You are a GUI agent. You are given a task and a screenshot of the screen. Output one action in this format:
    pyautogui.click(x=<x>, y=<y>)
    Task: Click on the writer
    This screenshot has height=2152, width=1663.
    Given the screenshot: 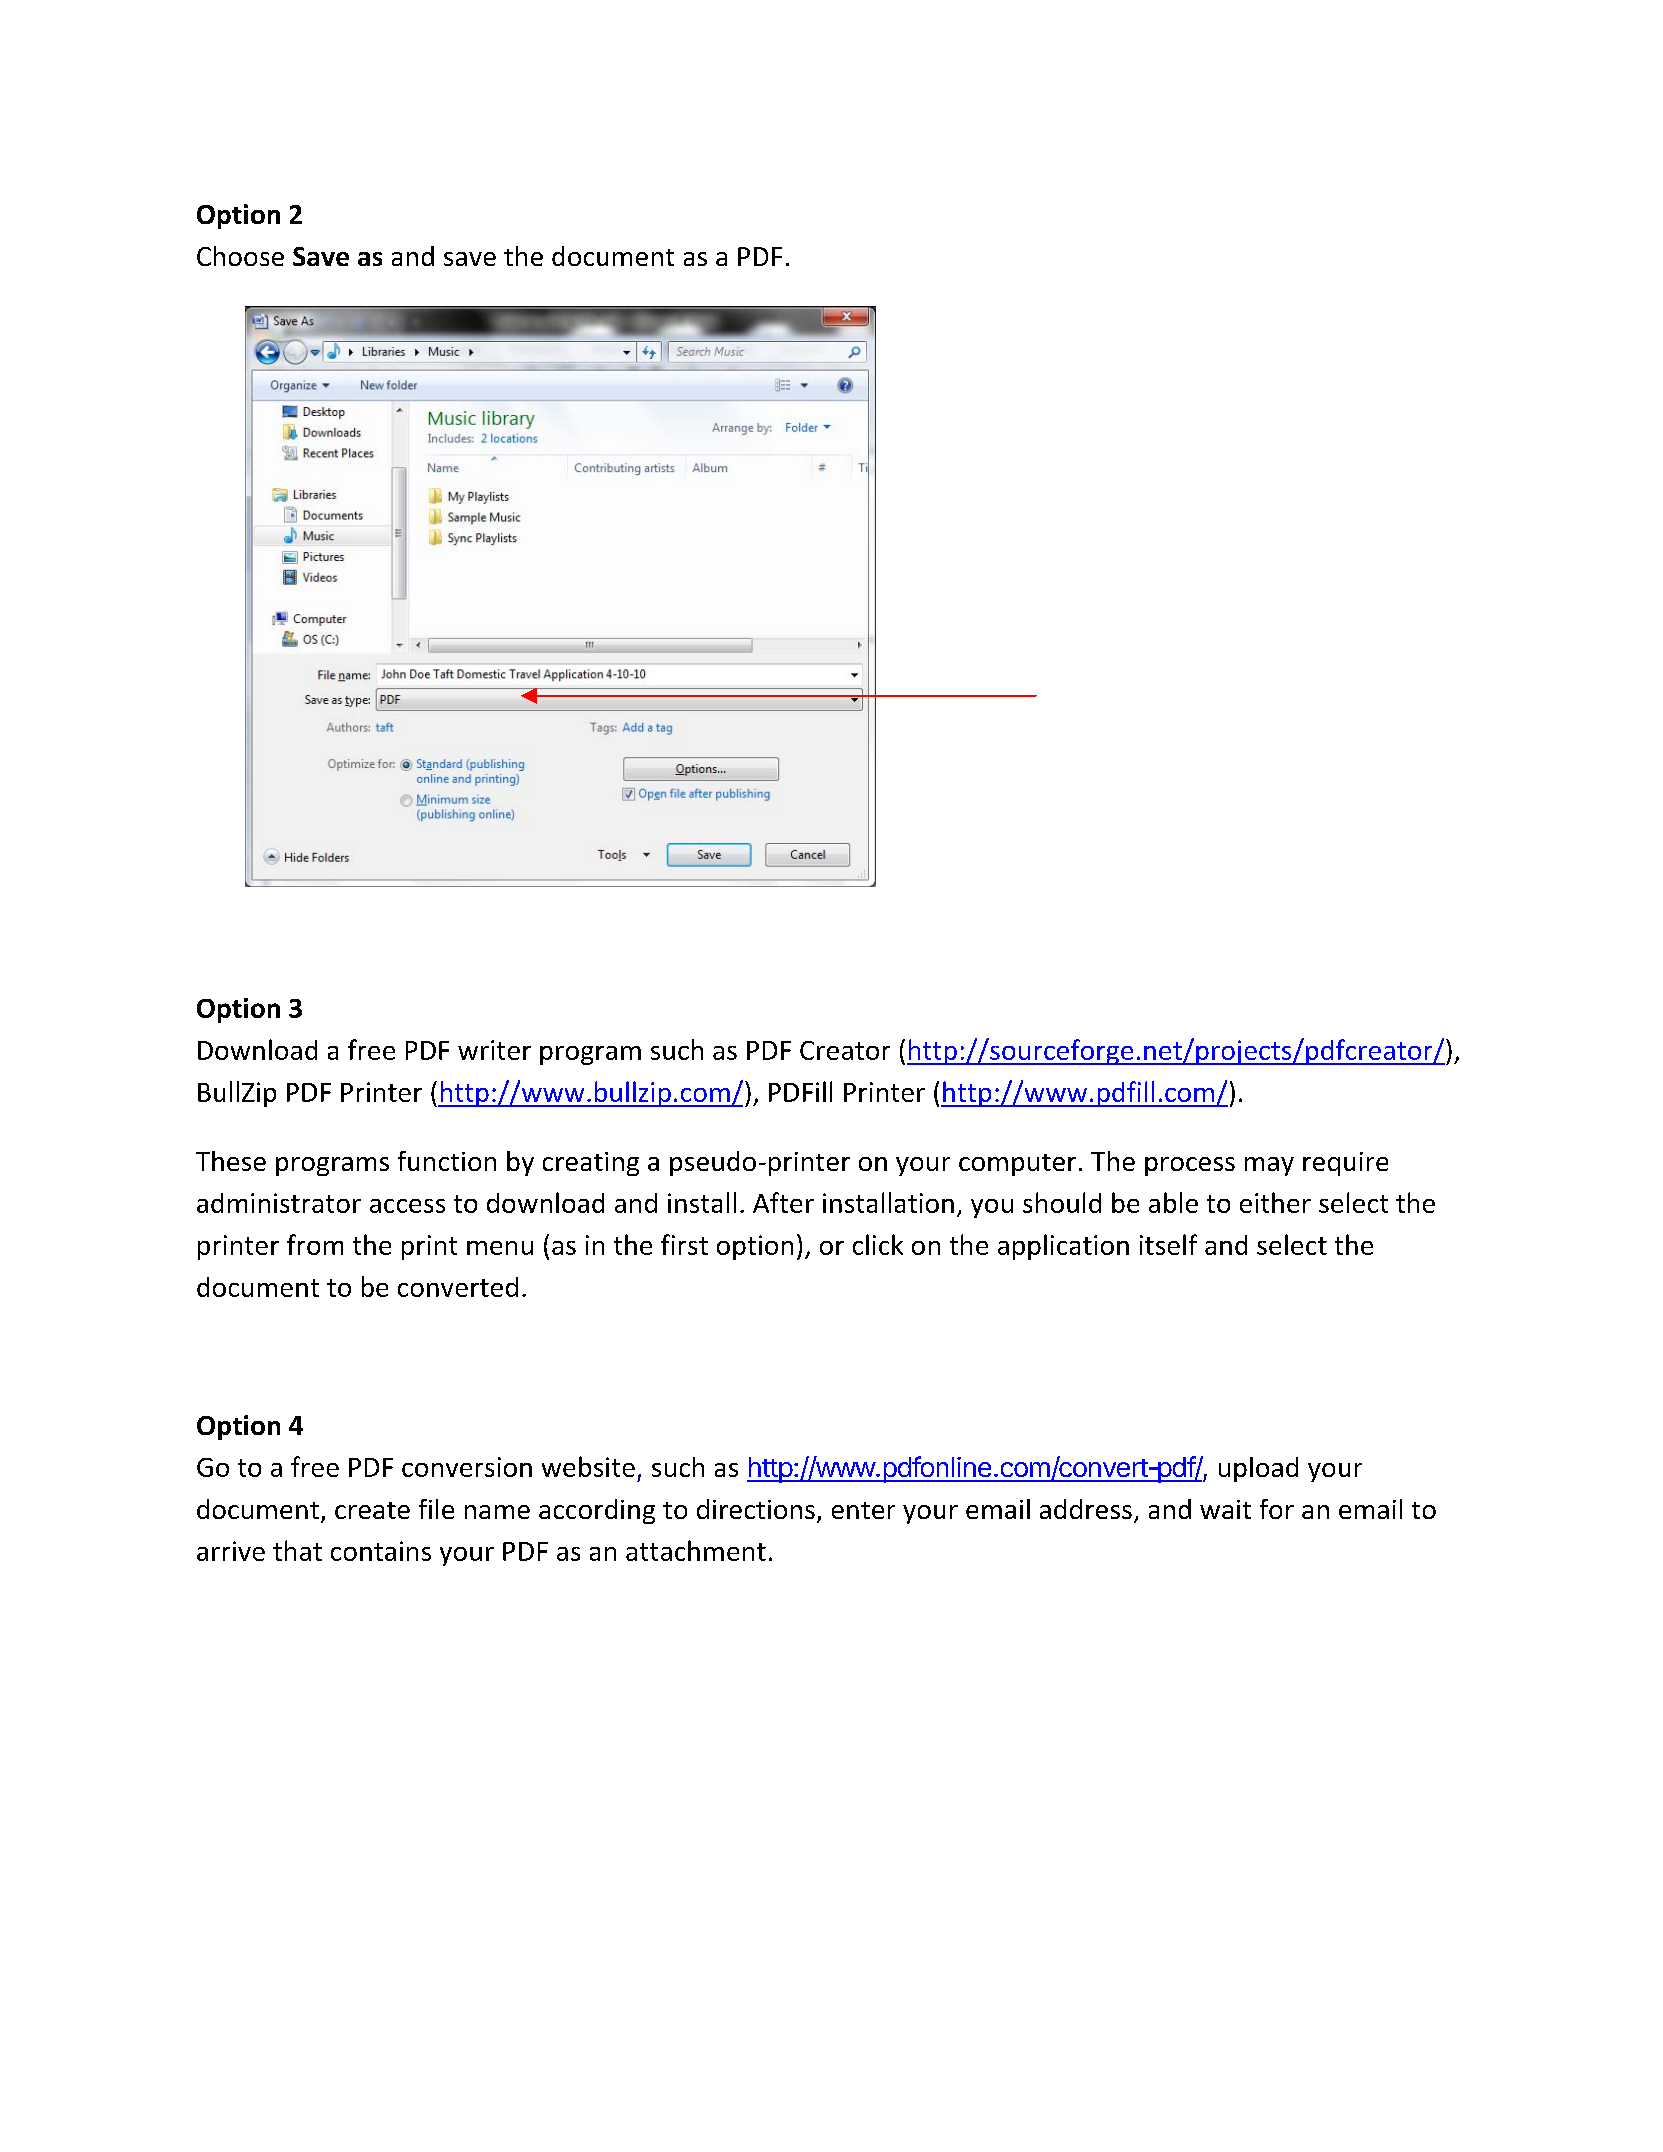 What is the action you would take?
    pyautogui.click(x=494, y=1050)
